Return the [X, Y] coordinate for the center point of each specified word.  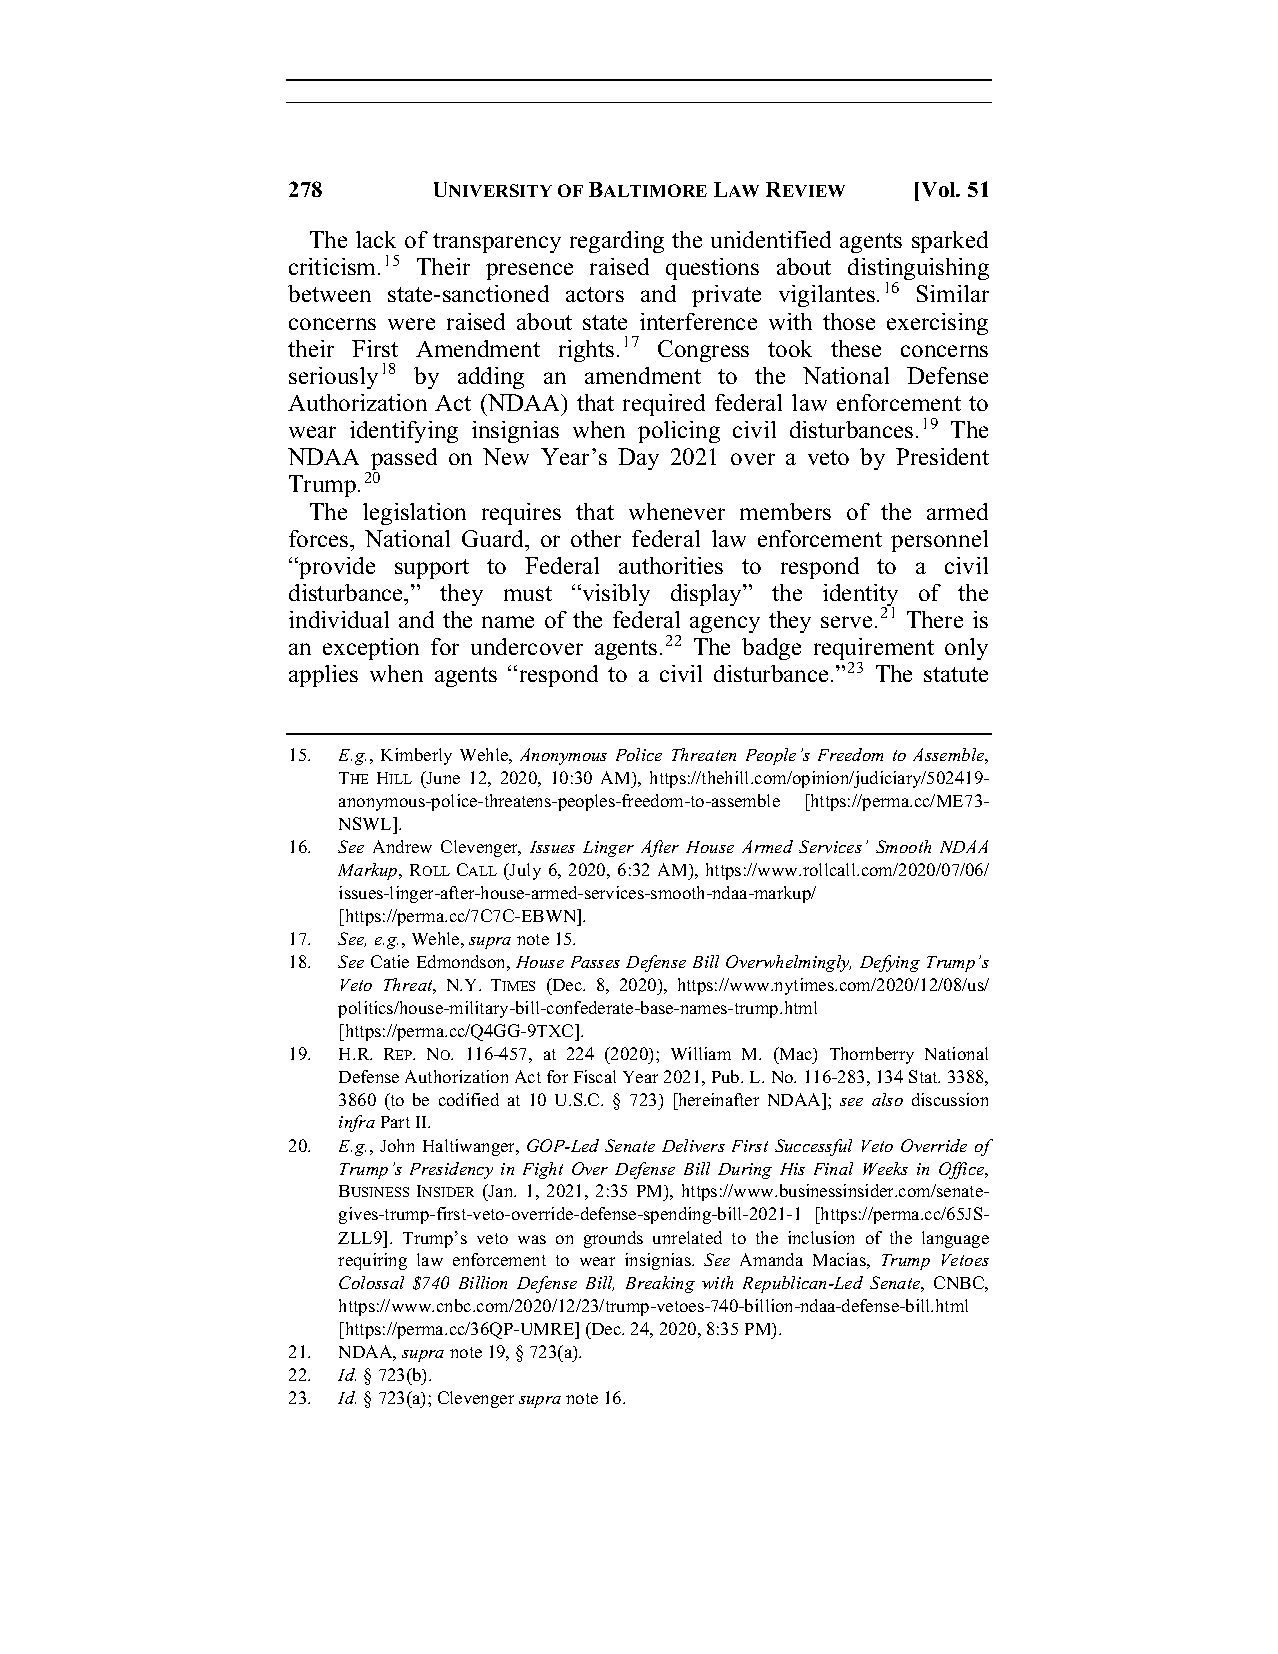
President [942, 456]
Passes [595, 962]
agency [725, 624]
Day [638, 459]
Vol [940, 189]
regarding [617, 242]
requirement [874, 651]
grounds [613, 1239]
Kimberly [416, 756]
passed [403, 460]
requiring [372, 1261]
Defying [890, 963]
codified [469, 1099]
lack [376, 239]
